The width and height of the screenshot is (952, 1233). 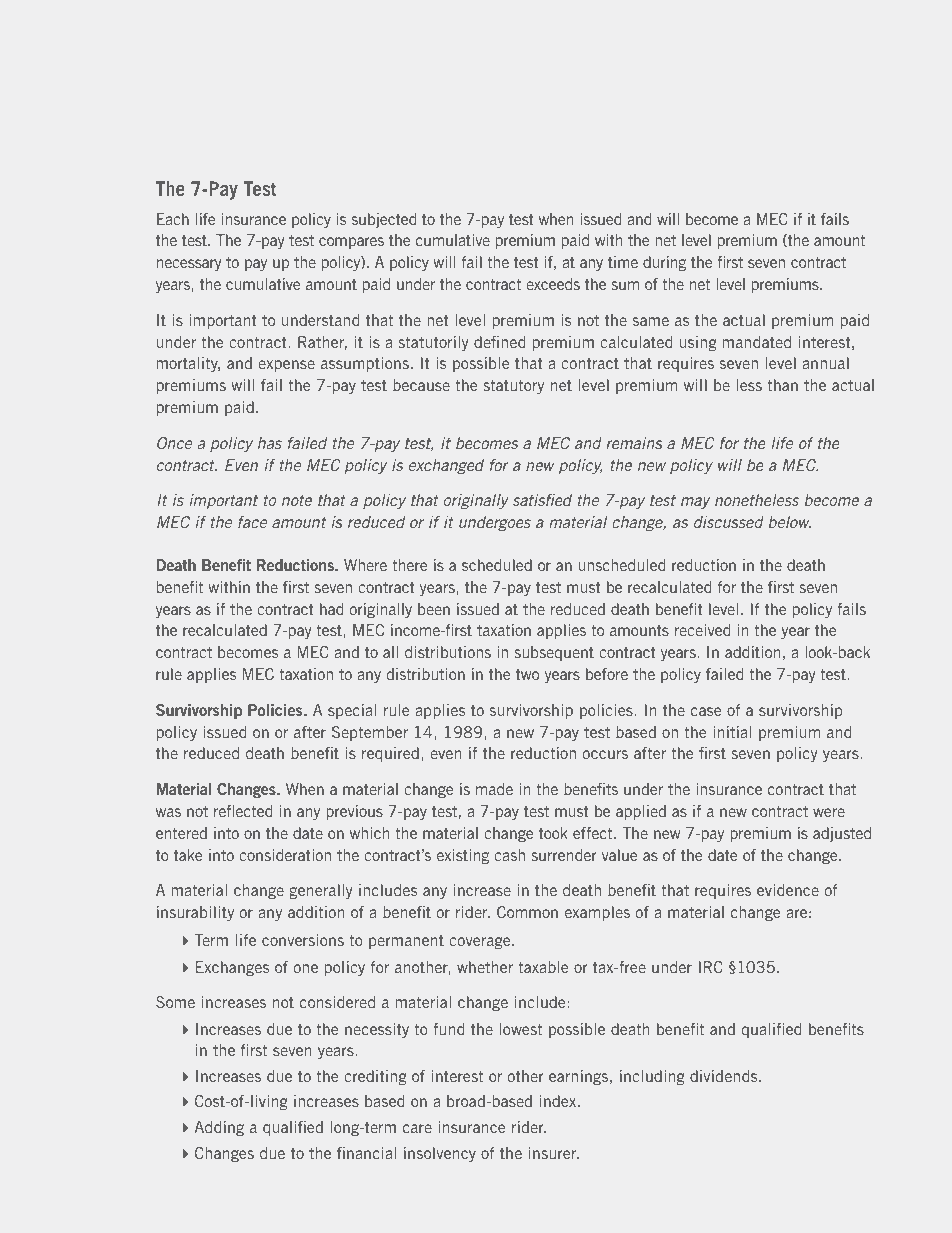 What do you see at coordinates (189, 265) in the screenshot?
I see `necessary` at bounding box center [189, 265].
